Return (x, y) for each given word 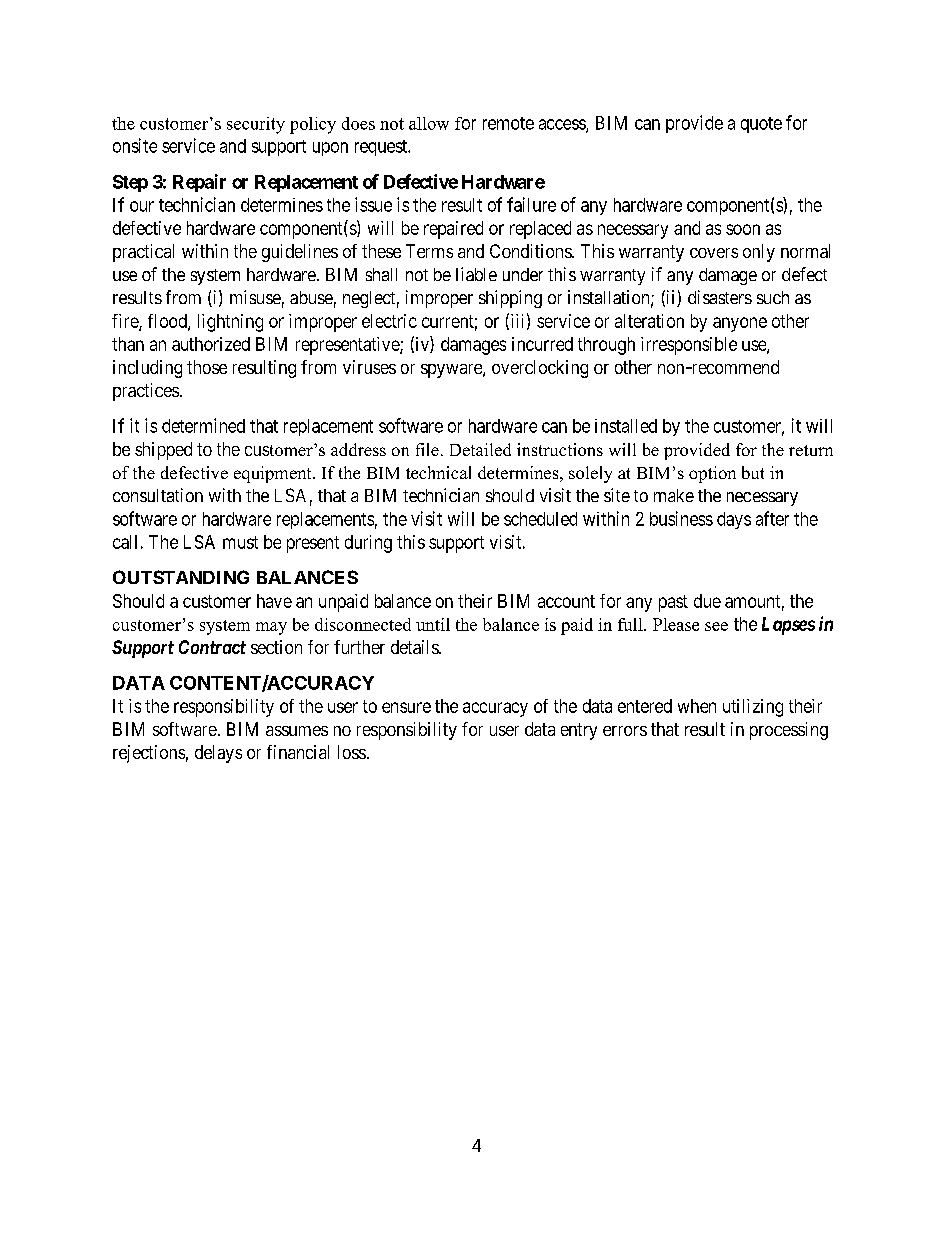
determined (203, 425)
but (753, 472)
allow (429, 123)
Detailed (480, 449)
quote (761, 125)
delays (218, 754)
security (256, 125)
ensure (406, 707)
